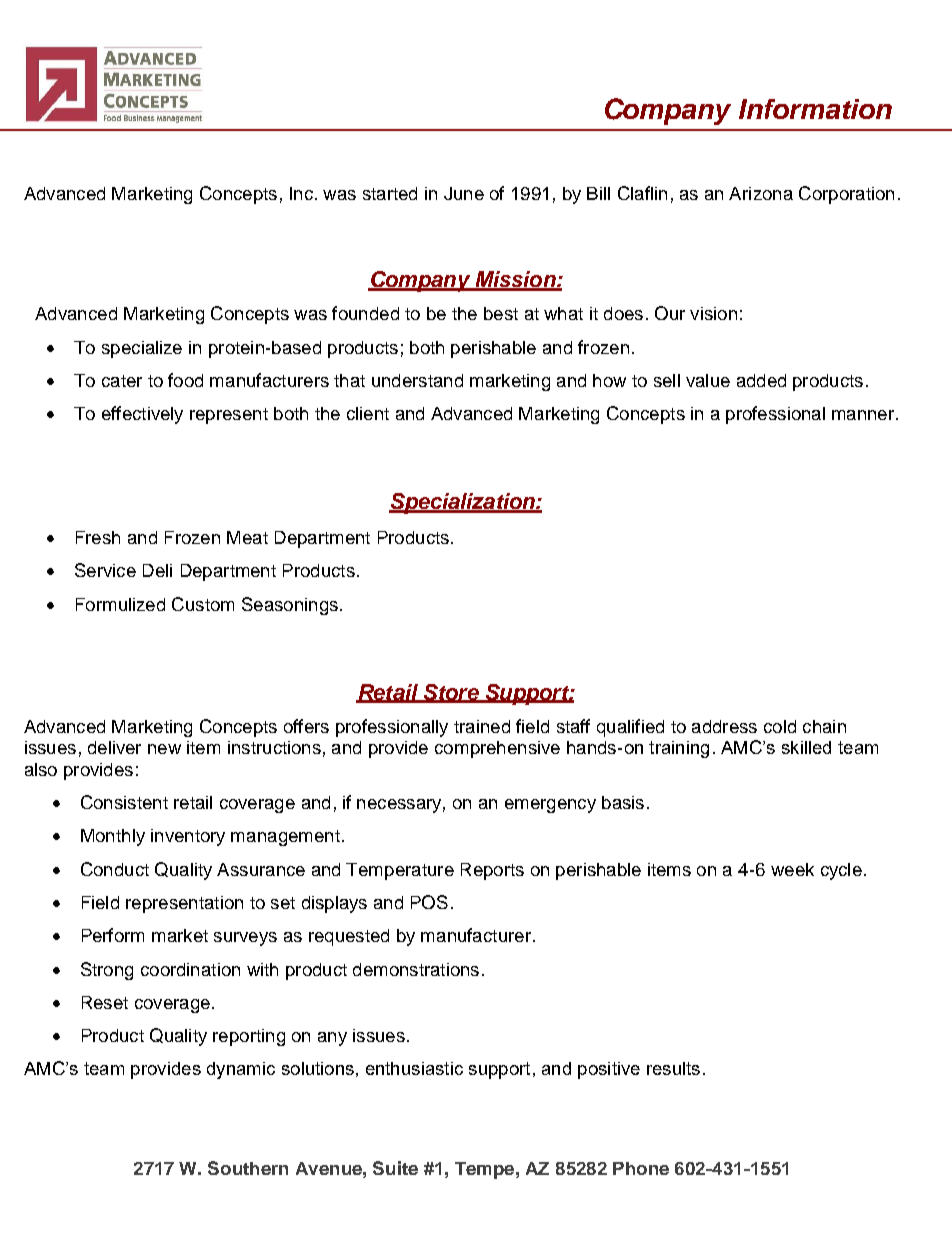 The image size is (952, 1233). Describe the element at coordinates (122, 381) in the screenshot. I see `cater` at that location.
